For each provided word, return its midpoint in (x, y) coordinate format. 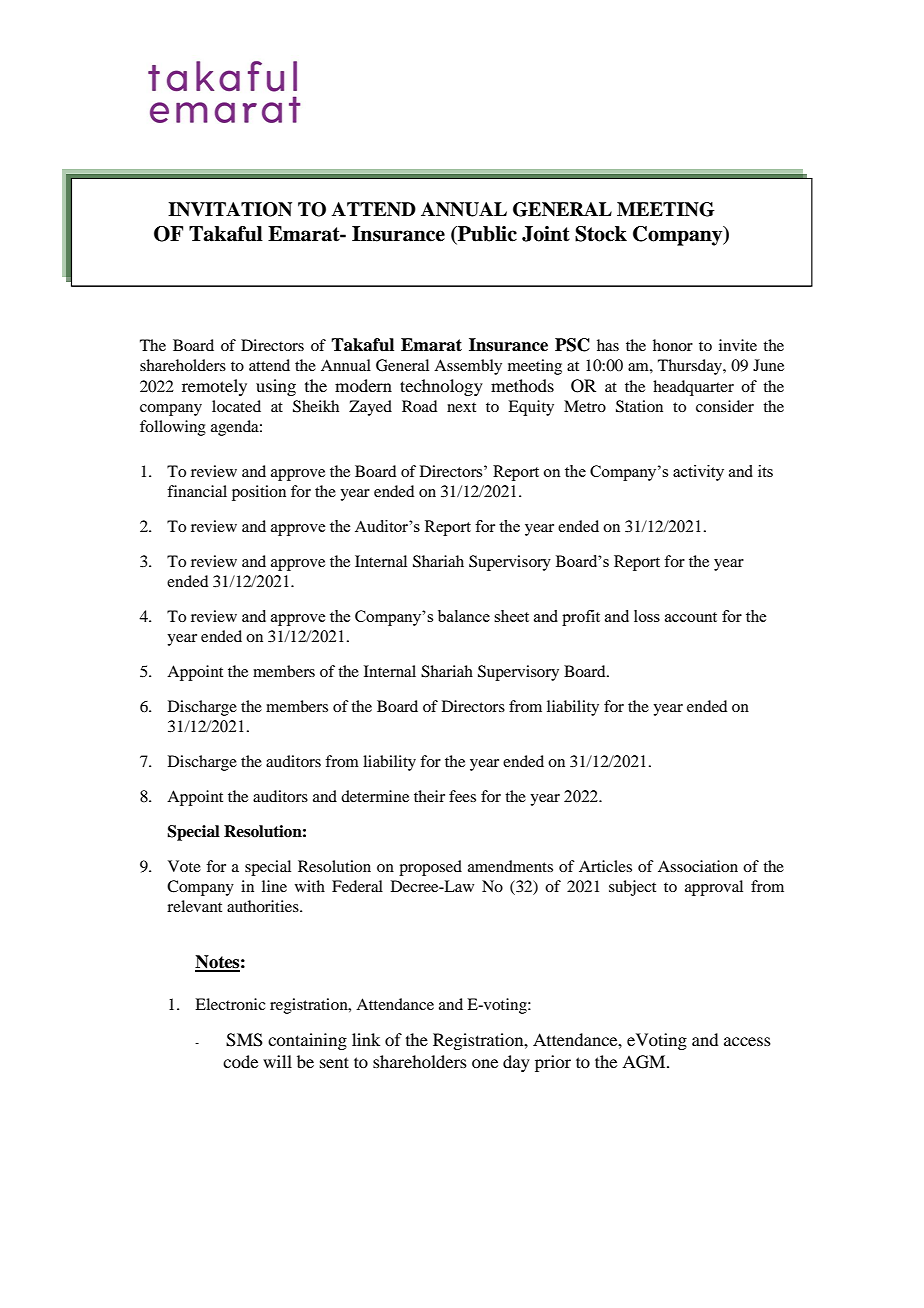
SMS (244, 1040)
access (747, 1041)
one (485, 1063)
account (691, 617)
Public (486, 234)
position (259, 493)
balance (464, 616)
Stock (601, 234)
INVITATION (230, 209)
